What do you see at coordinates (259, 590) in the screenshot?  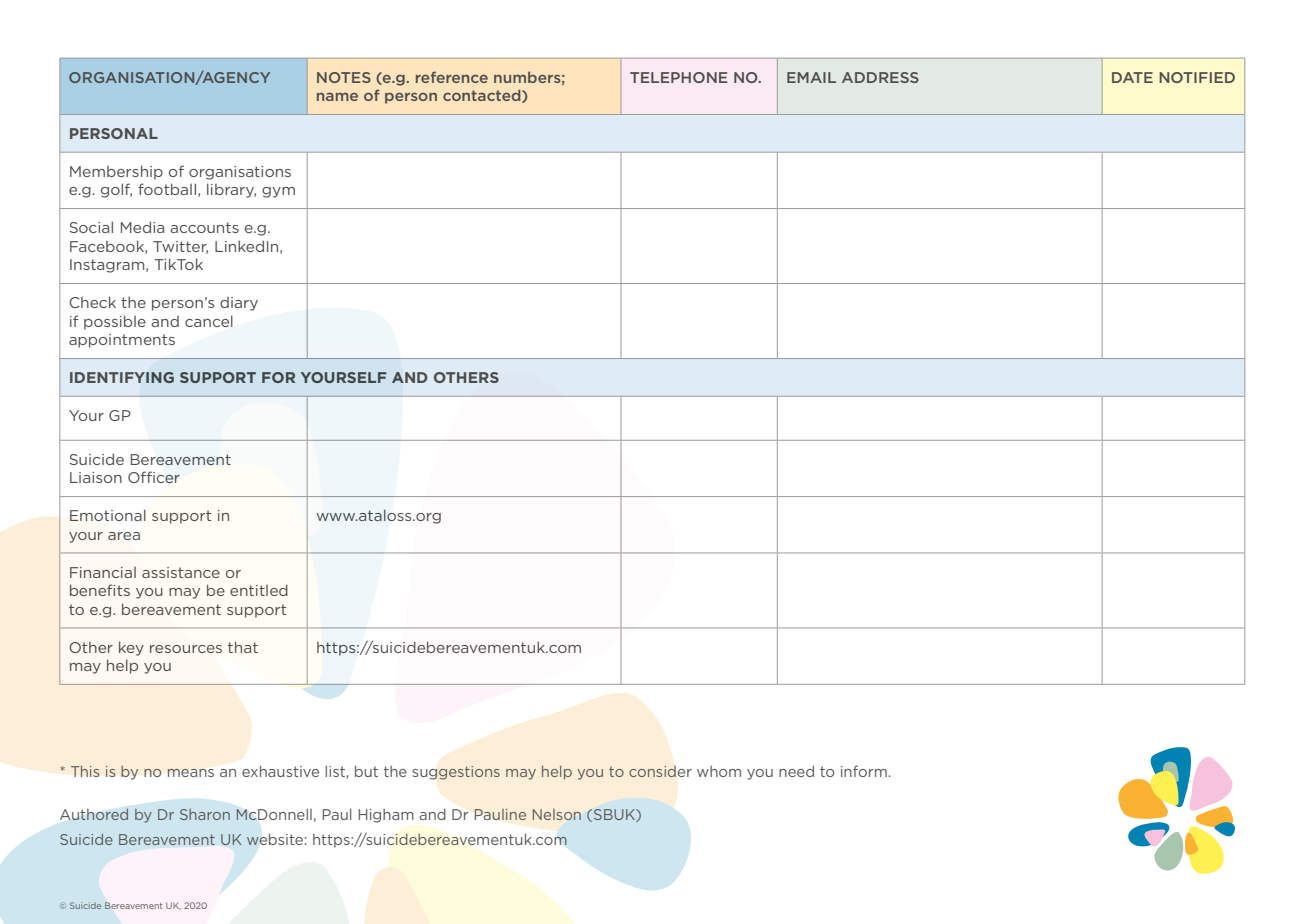 I see `entitled` at bounding box center [259, 590].
